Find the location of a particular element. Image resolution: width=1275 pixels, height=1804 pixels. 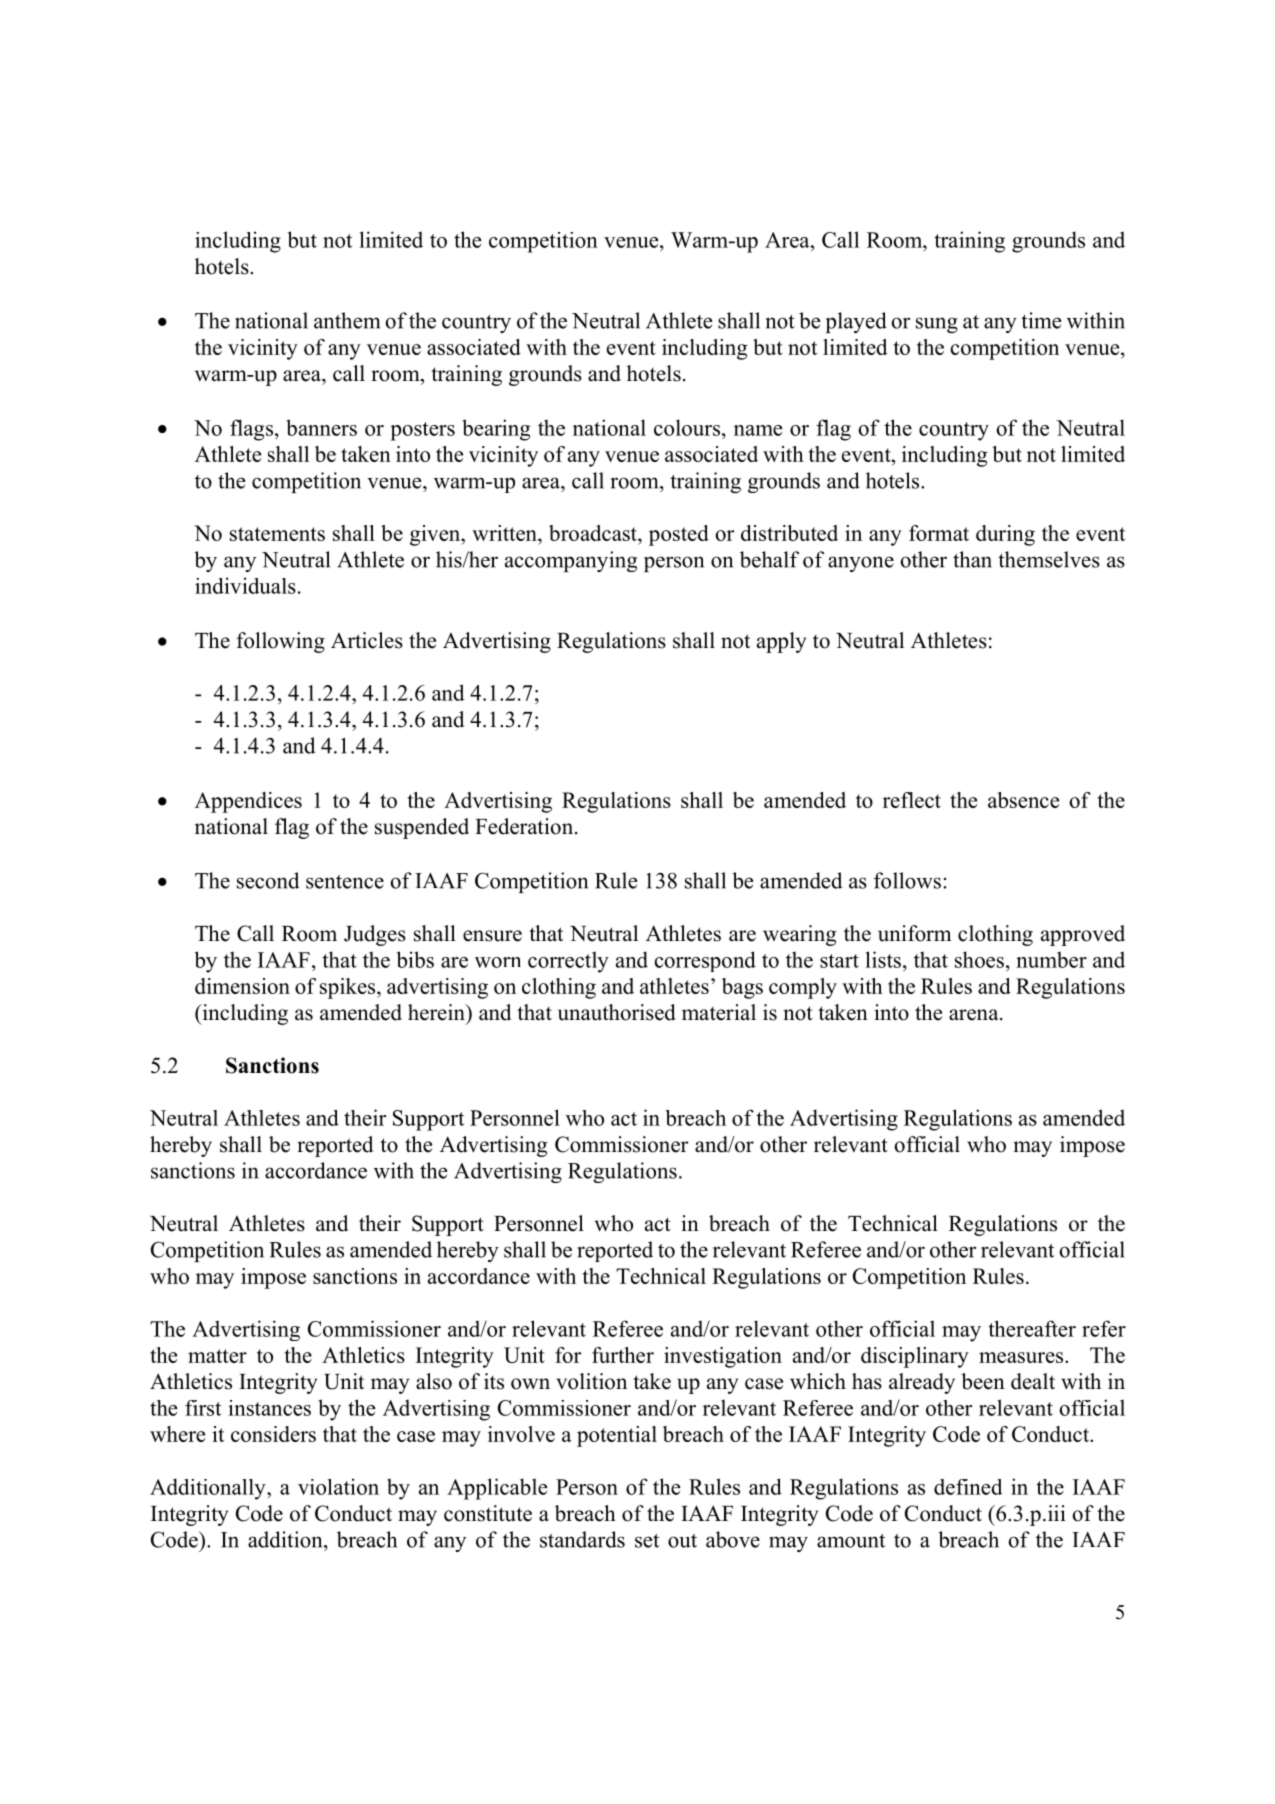

set is located at coordinates (647, 1541).
